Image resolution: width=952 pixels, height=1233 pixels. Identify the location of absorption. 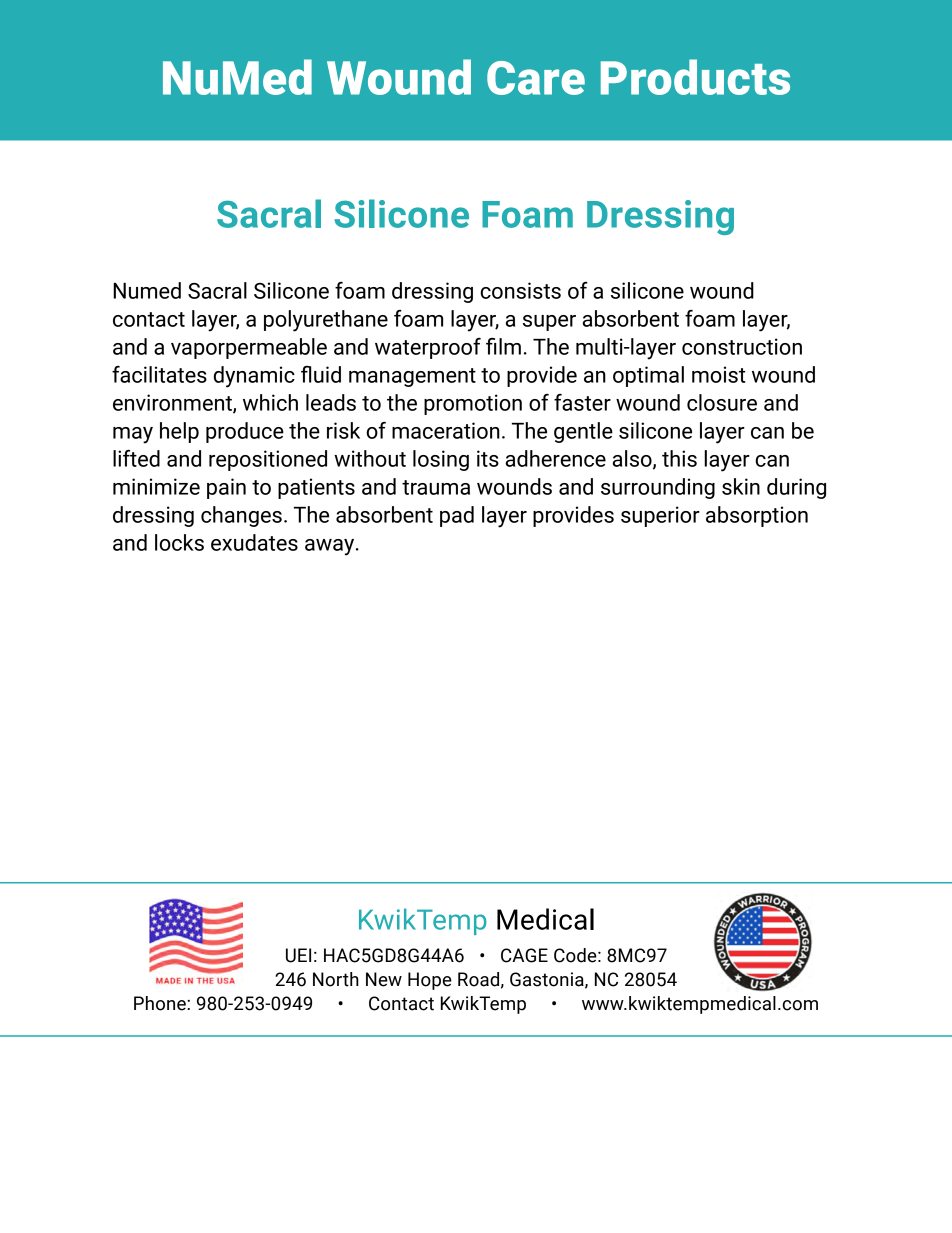
(757, 516).
